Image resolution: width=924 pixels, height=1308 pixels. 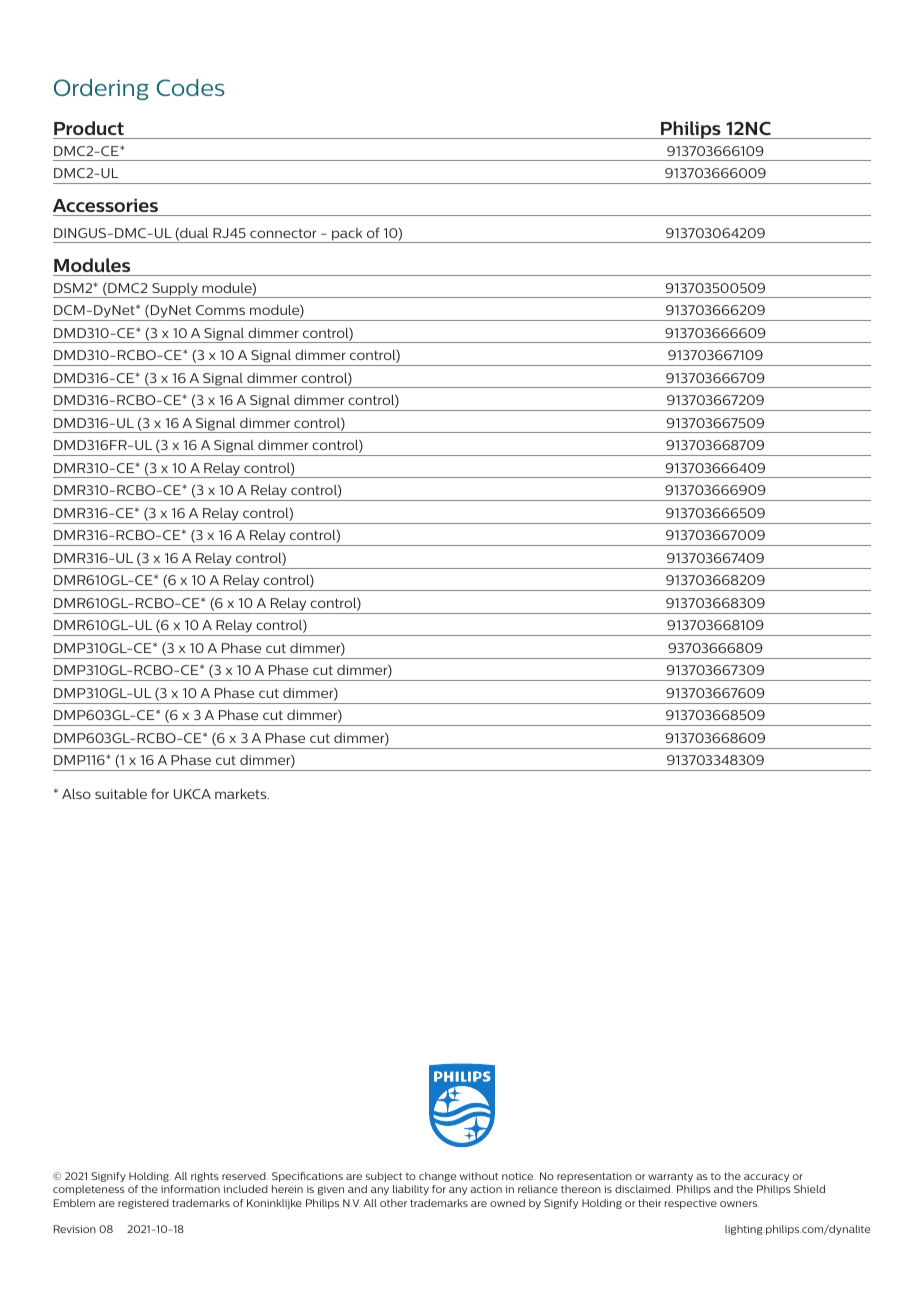 What do you see at coordinates (191, 87) in the image?
I see `Codes` at bounding box center [191, 87].
